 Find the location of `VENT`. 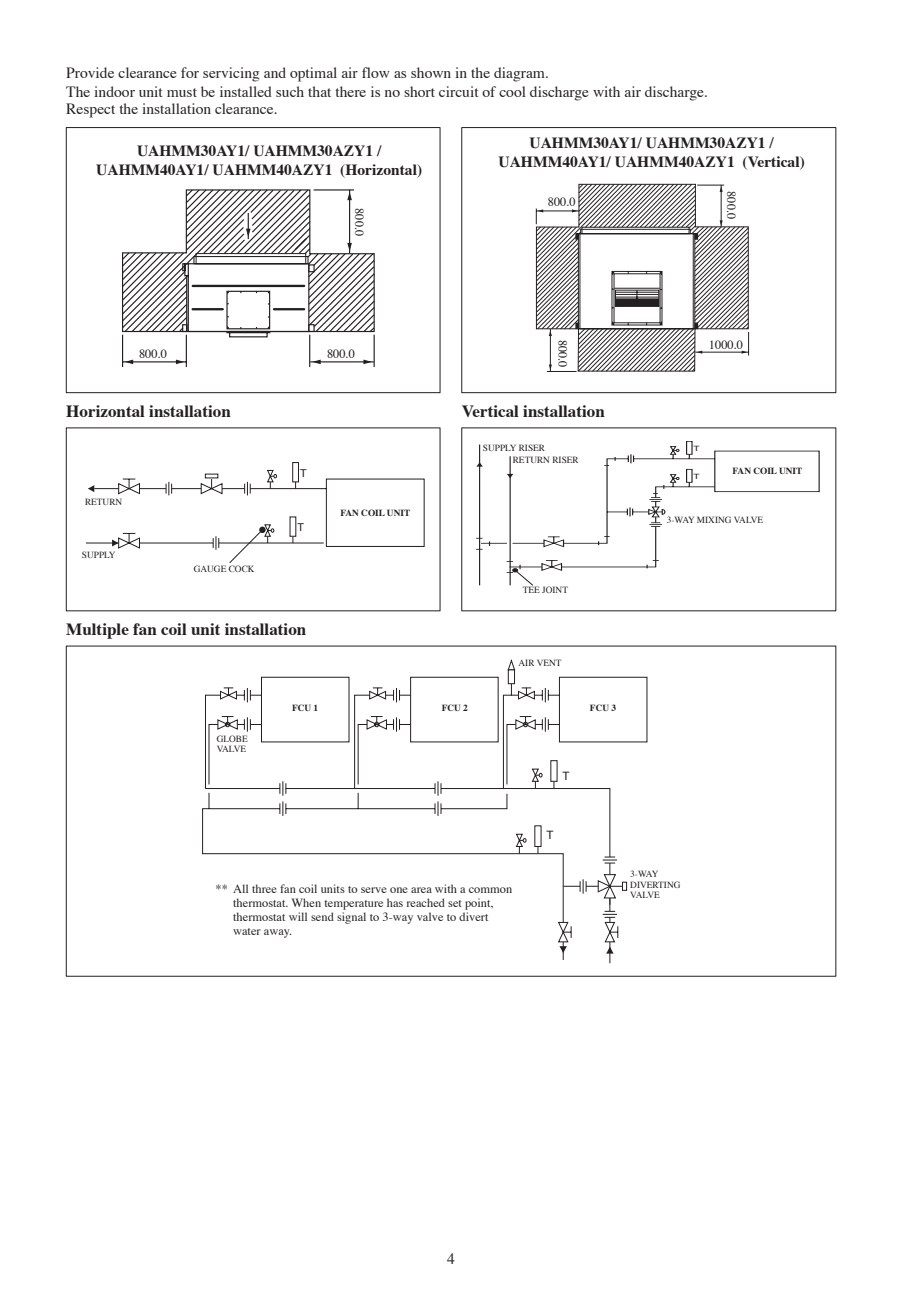

VENT is located at coordinates (549, 662).
